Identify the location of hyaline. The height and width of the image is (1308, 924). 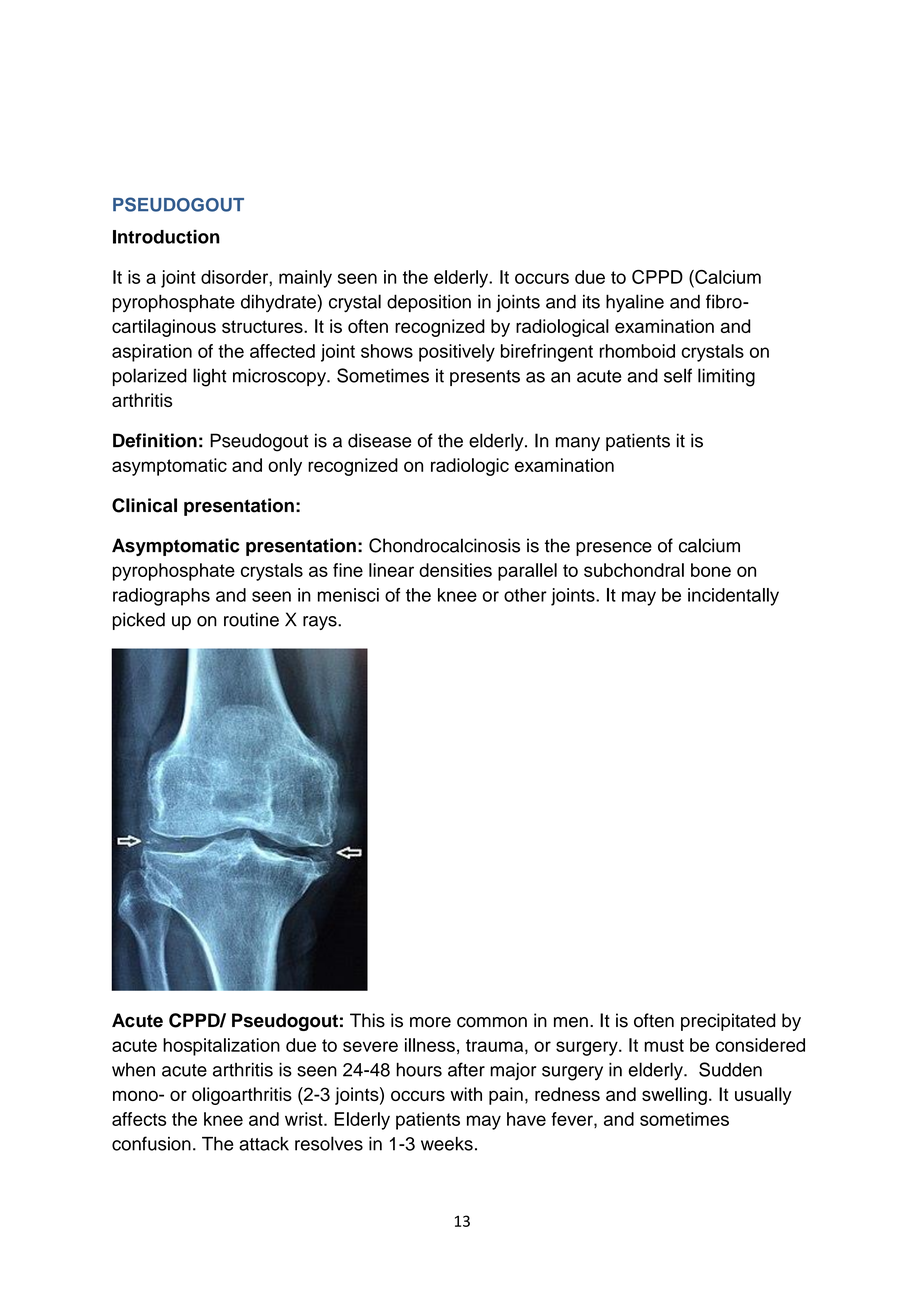
(635, 303).
